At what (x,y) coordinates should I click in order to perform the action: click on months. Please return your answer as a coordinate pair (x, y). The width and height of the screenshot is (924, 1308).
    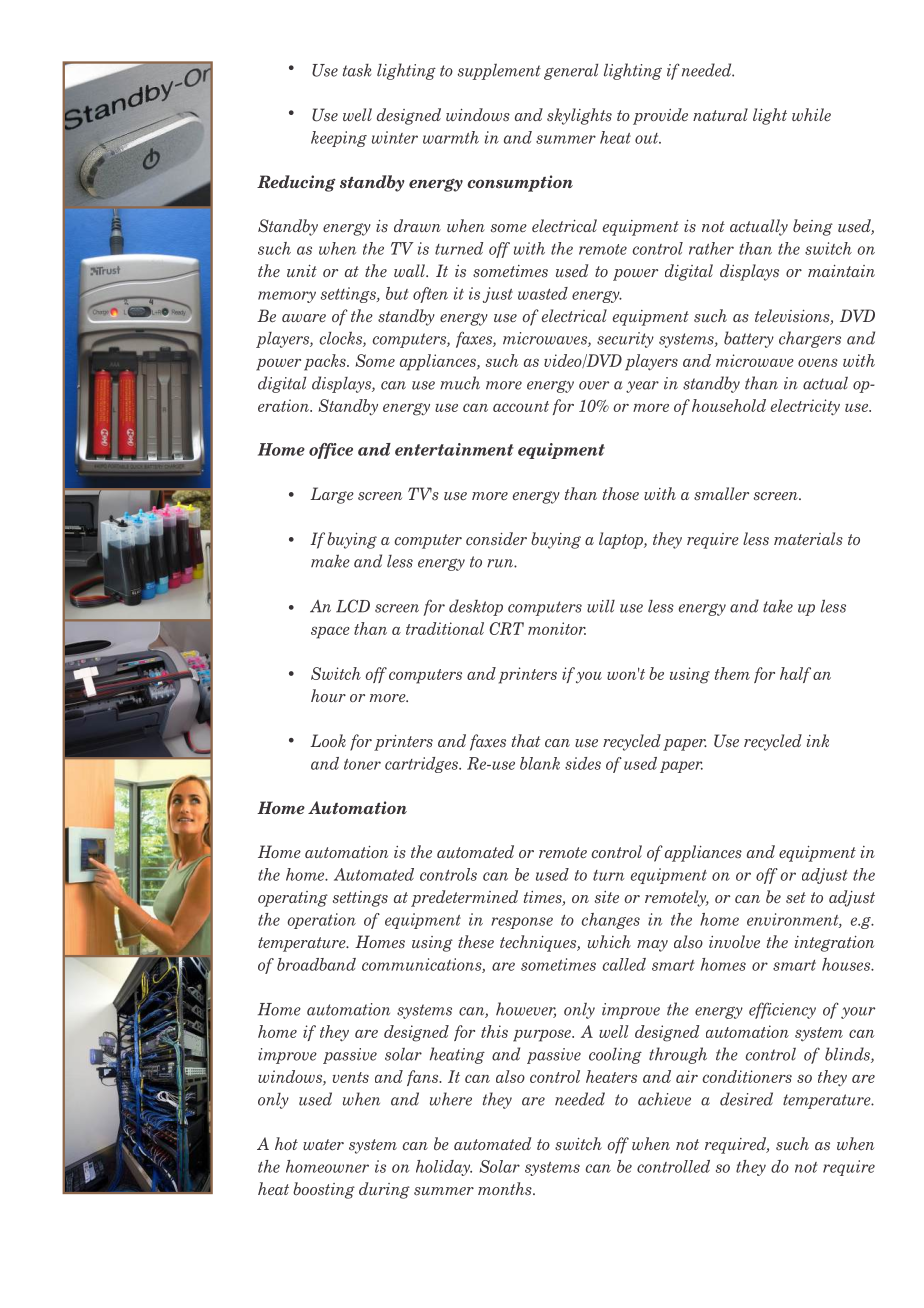
    Looking at the image, I should click on (506, 1189).
